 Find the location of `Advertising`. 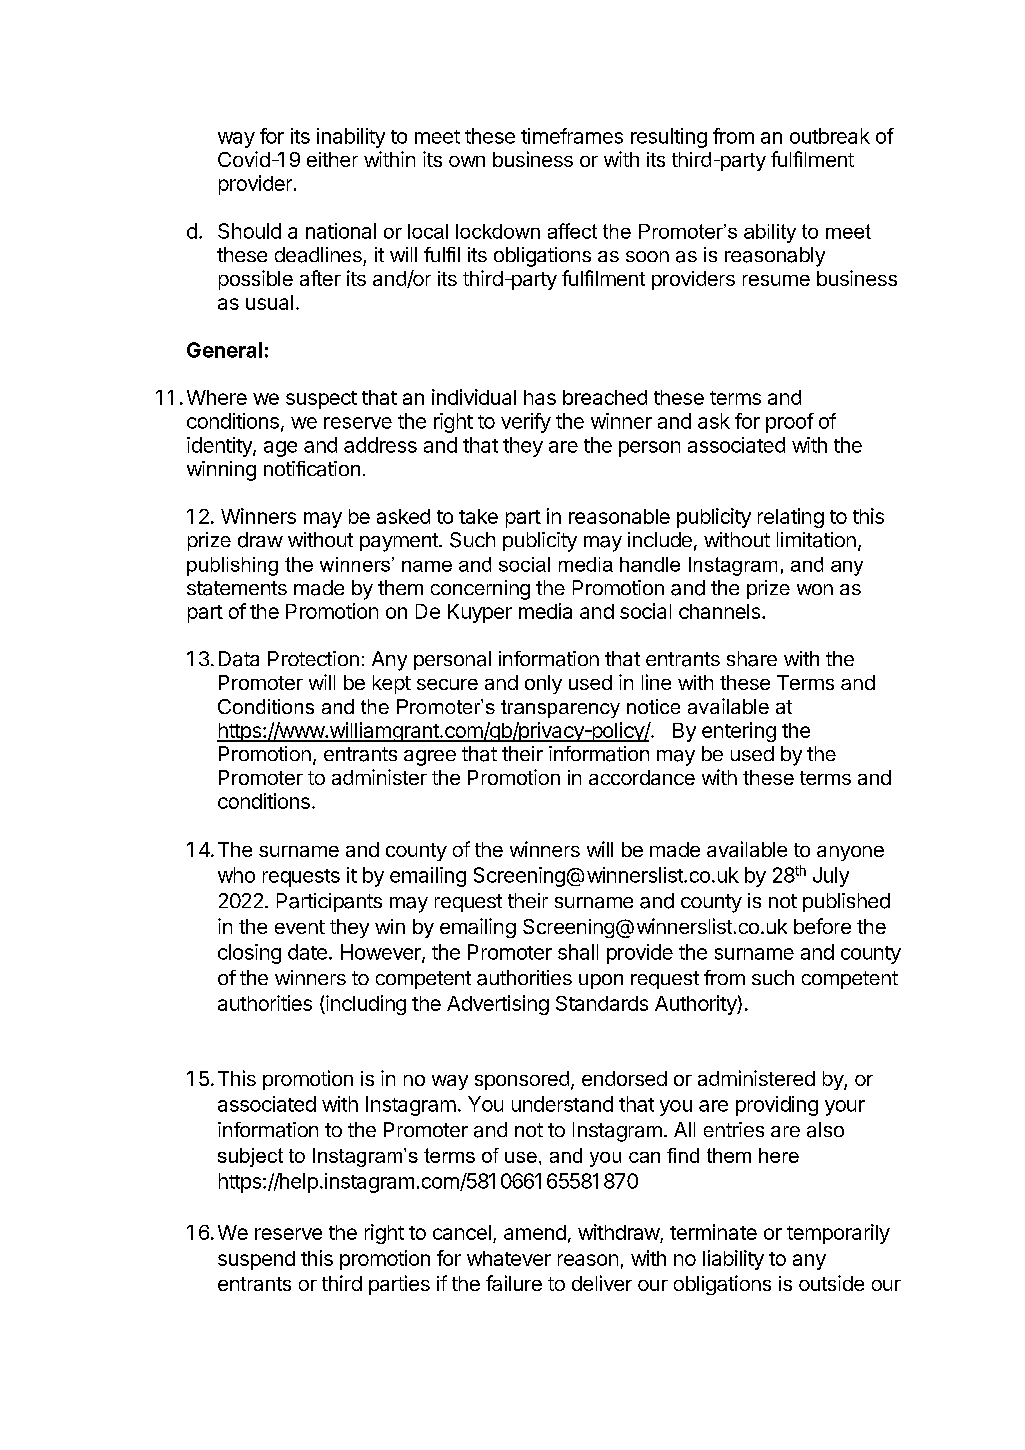

Advertising is located at coordinates (498, 1005).
